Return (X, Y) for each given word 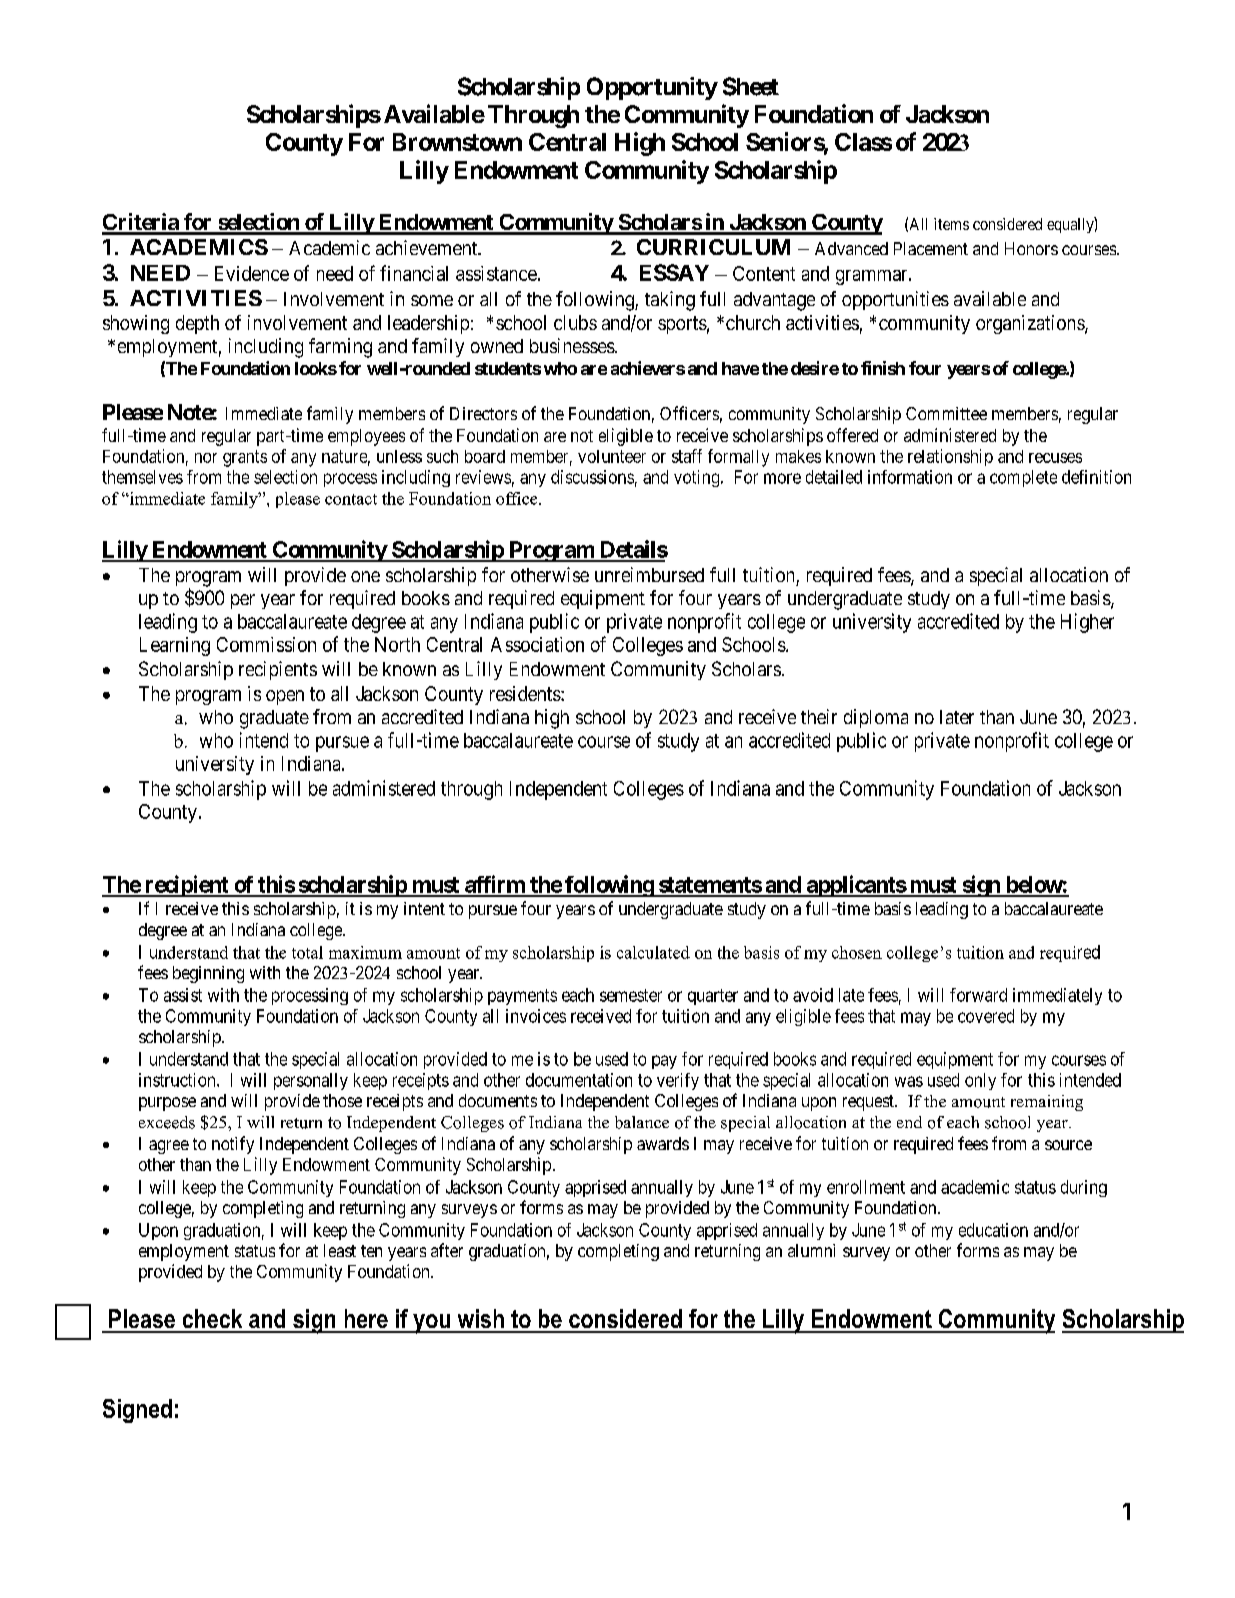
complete (1023, 478)
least (340, 1250)
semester (631, 995)
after (447, 1250)
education (993, 1230)
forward (978, 995)
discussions (592, 477)
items (951, 224)
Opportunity (652, 88)
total (307, 952)
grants (245, 458)
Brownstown (457, 142)
